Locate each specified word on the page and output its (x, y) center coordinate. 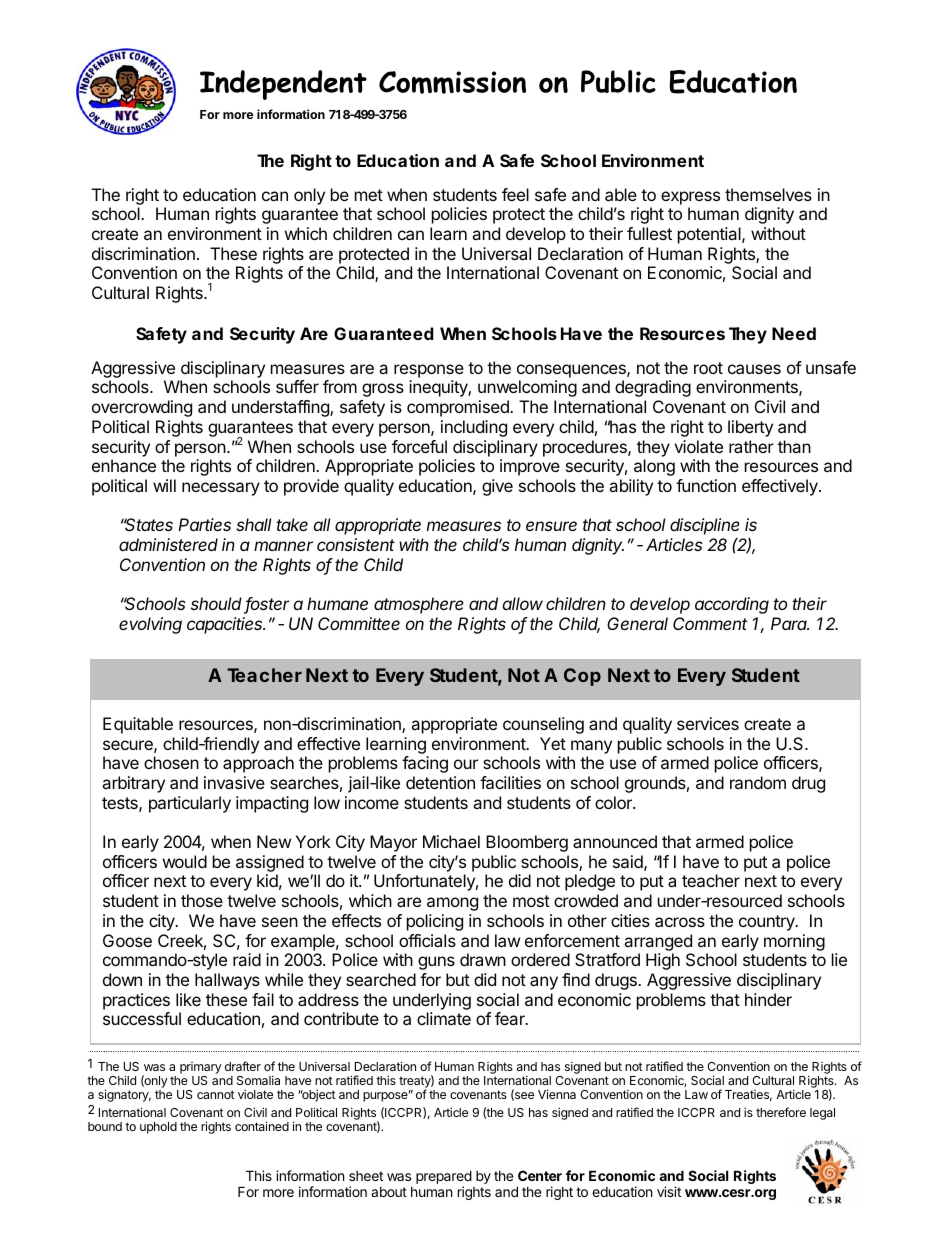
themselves (768, 194)
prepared (444, 1178)
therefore (781, 1112)
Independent (283, 85)
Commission (452, 82)
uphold (158, 1128)
